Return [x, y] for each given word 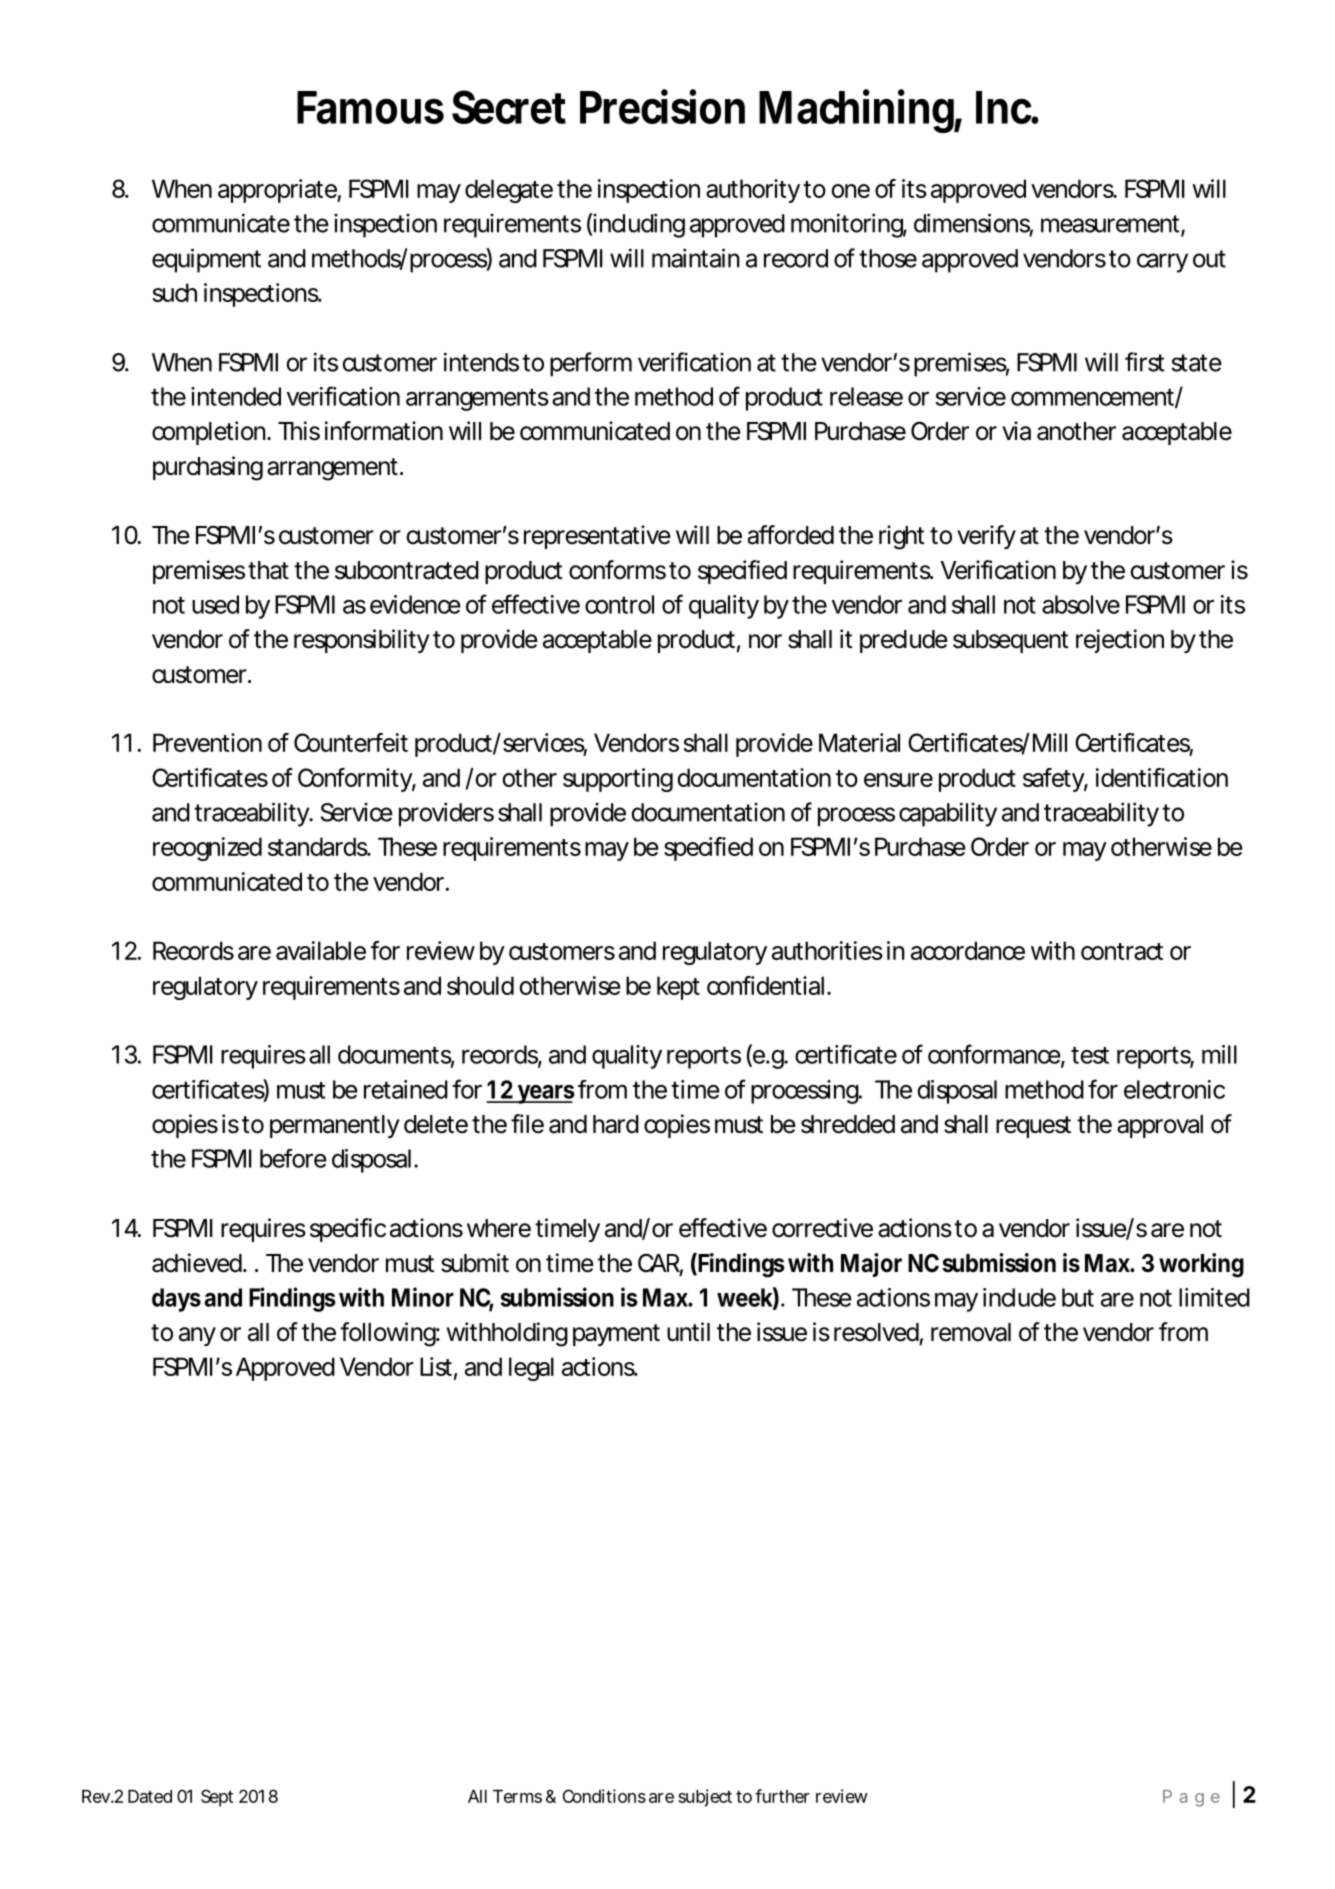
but [1078, 1297]
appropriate [278, 191]
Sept [217, 1798]
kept [678, 988]
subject [705, 1798]
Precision [662, 106]
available [321, 950]
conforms [617, 570]
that [268, 570]
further [782, 1796]
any [197, 1336]
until [688, 1331]
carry [1162, 263]
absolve [1081, 604]
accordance [968, 950]
